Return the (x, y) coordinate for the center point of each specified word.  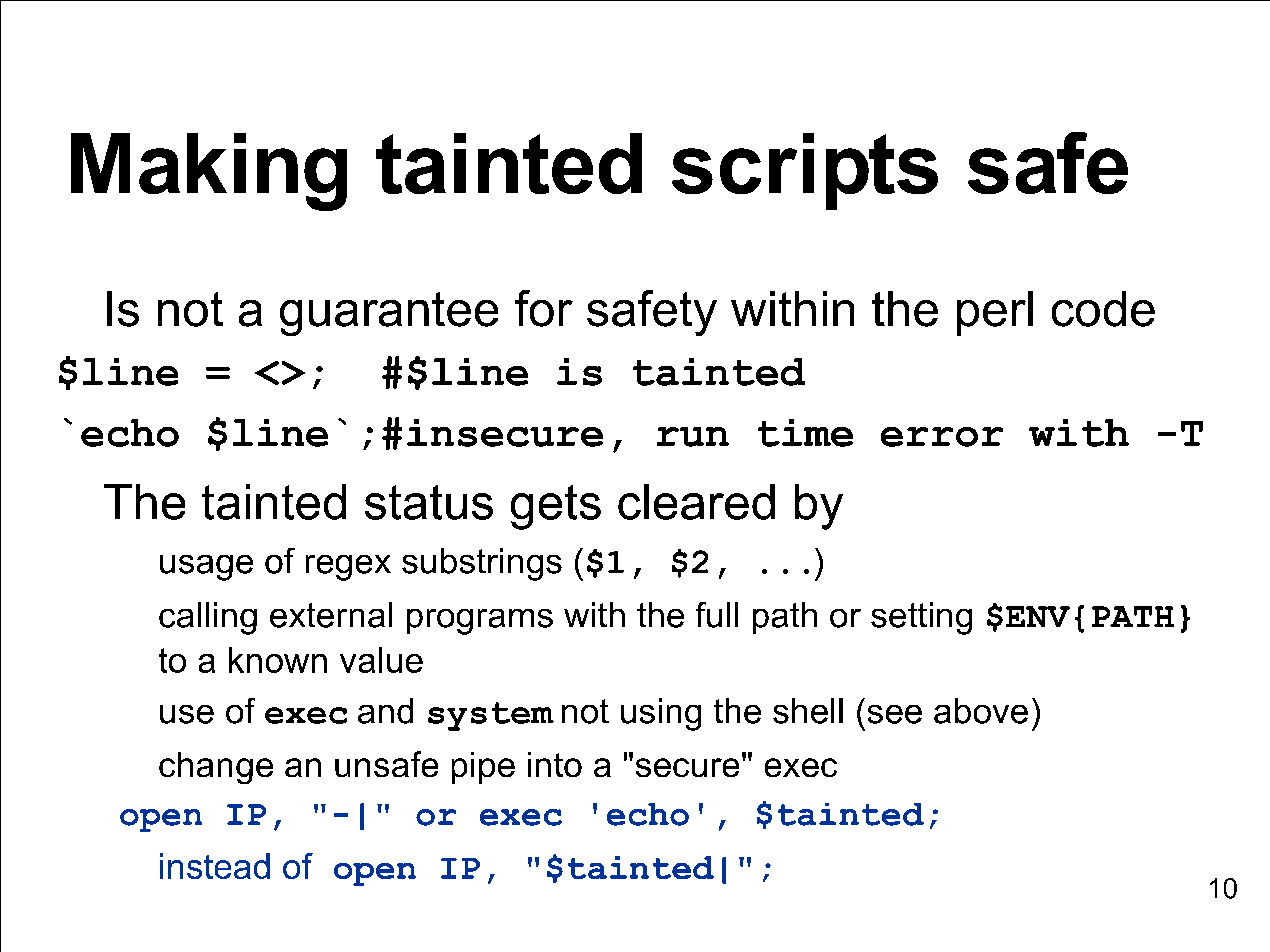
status (429, 502)
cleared (696, 502)
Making (209, 172)
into (555, 764)
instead (215, 866)
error (942, 437)
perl (995, 313)
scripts (805, 171)
